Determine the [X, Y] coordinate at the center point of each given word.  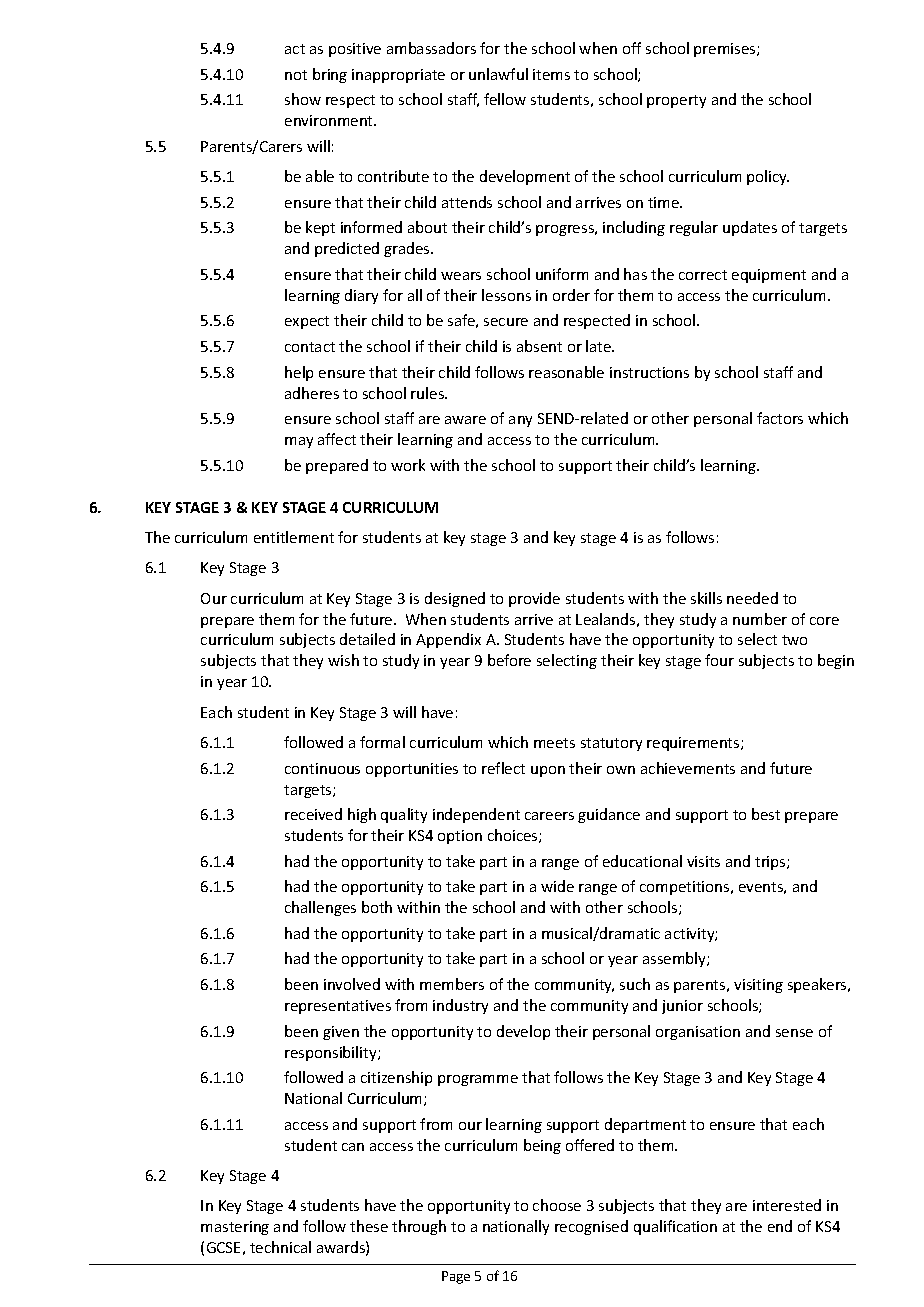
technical [280, 1247]
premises [726, 50]
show [303, 99]
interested [787, 1205]
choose [557, 1205]
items [551, 74]
